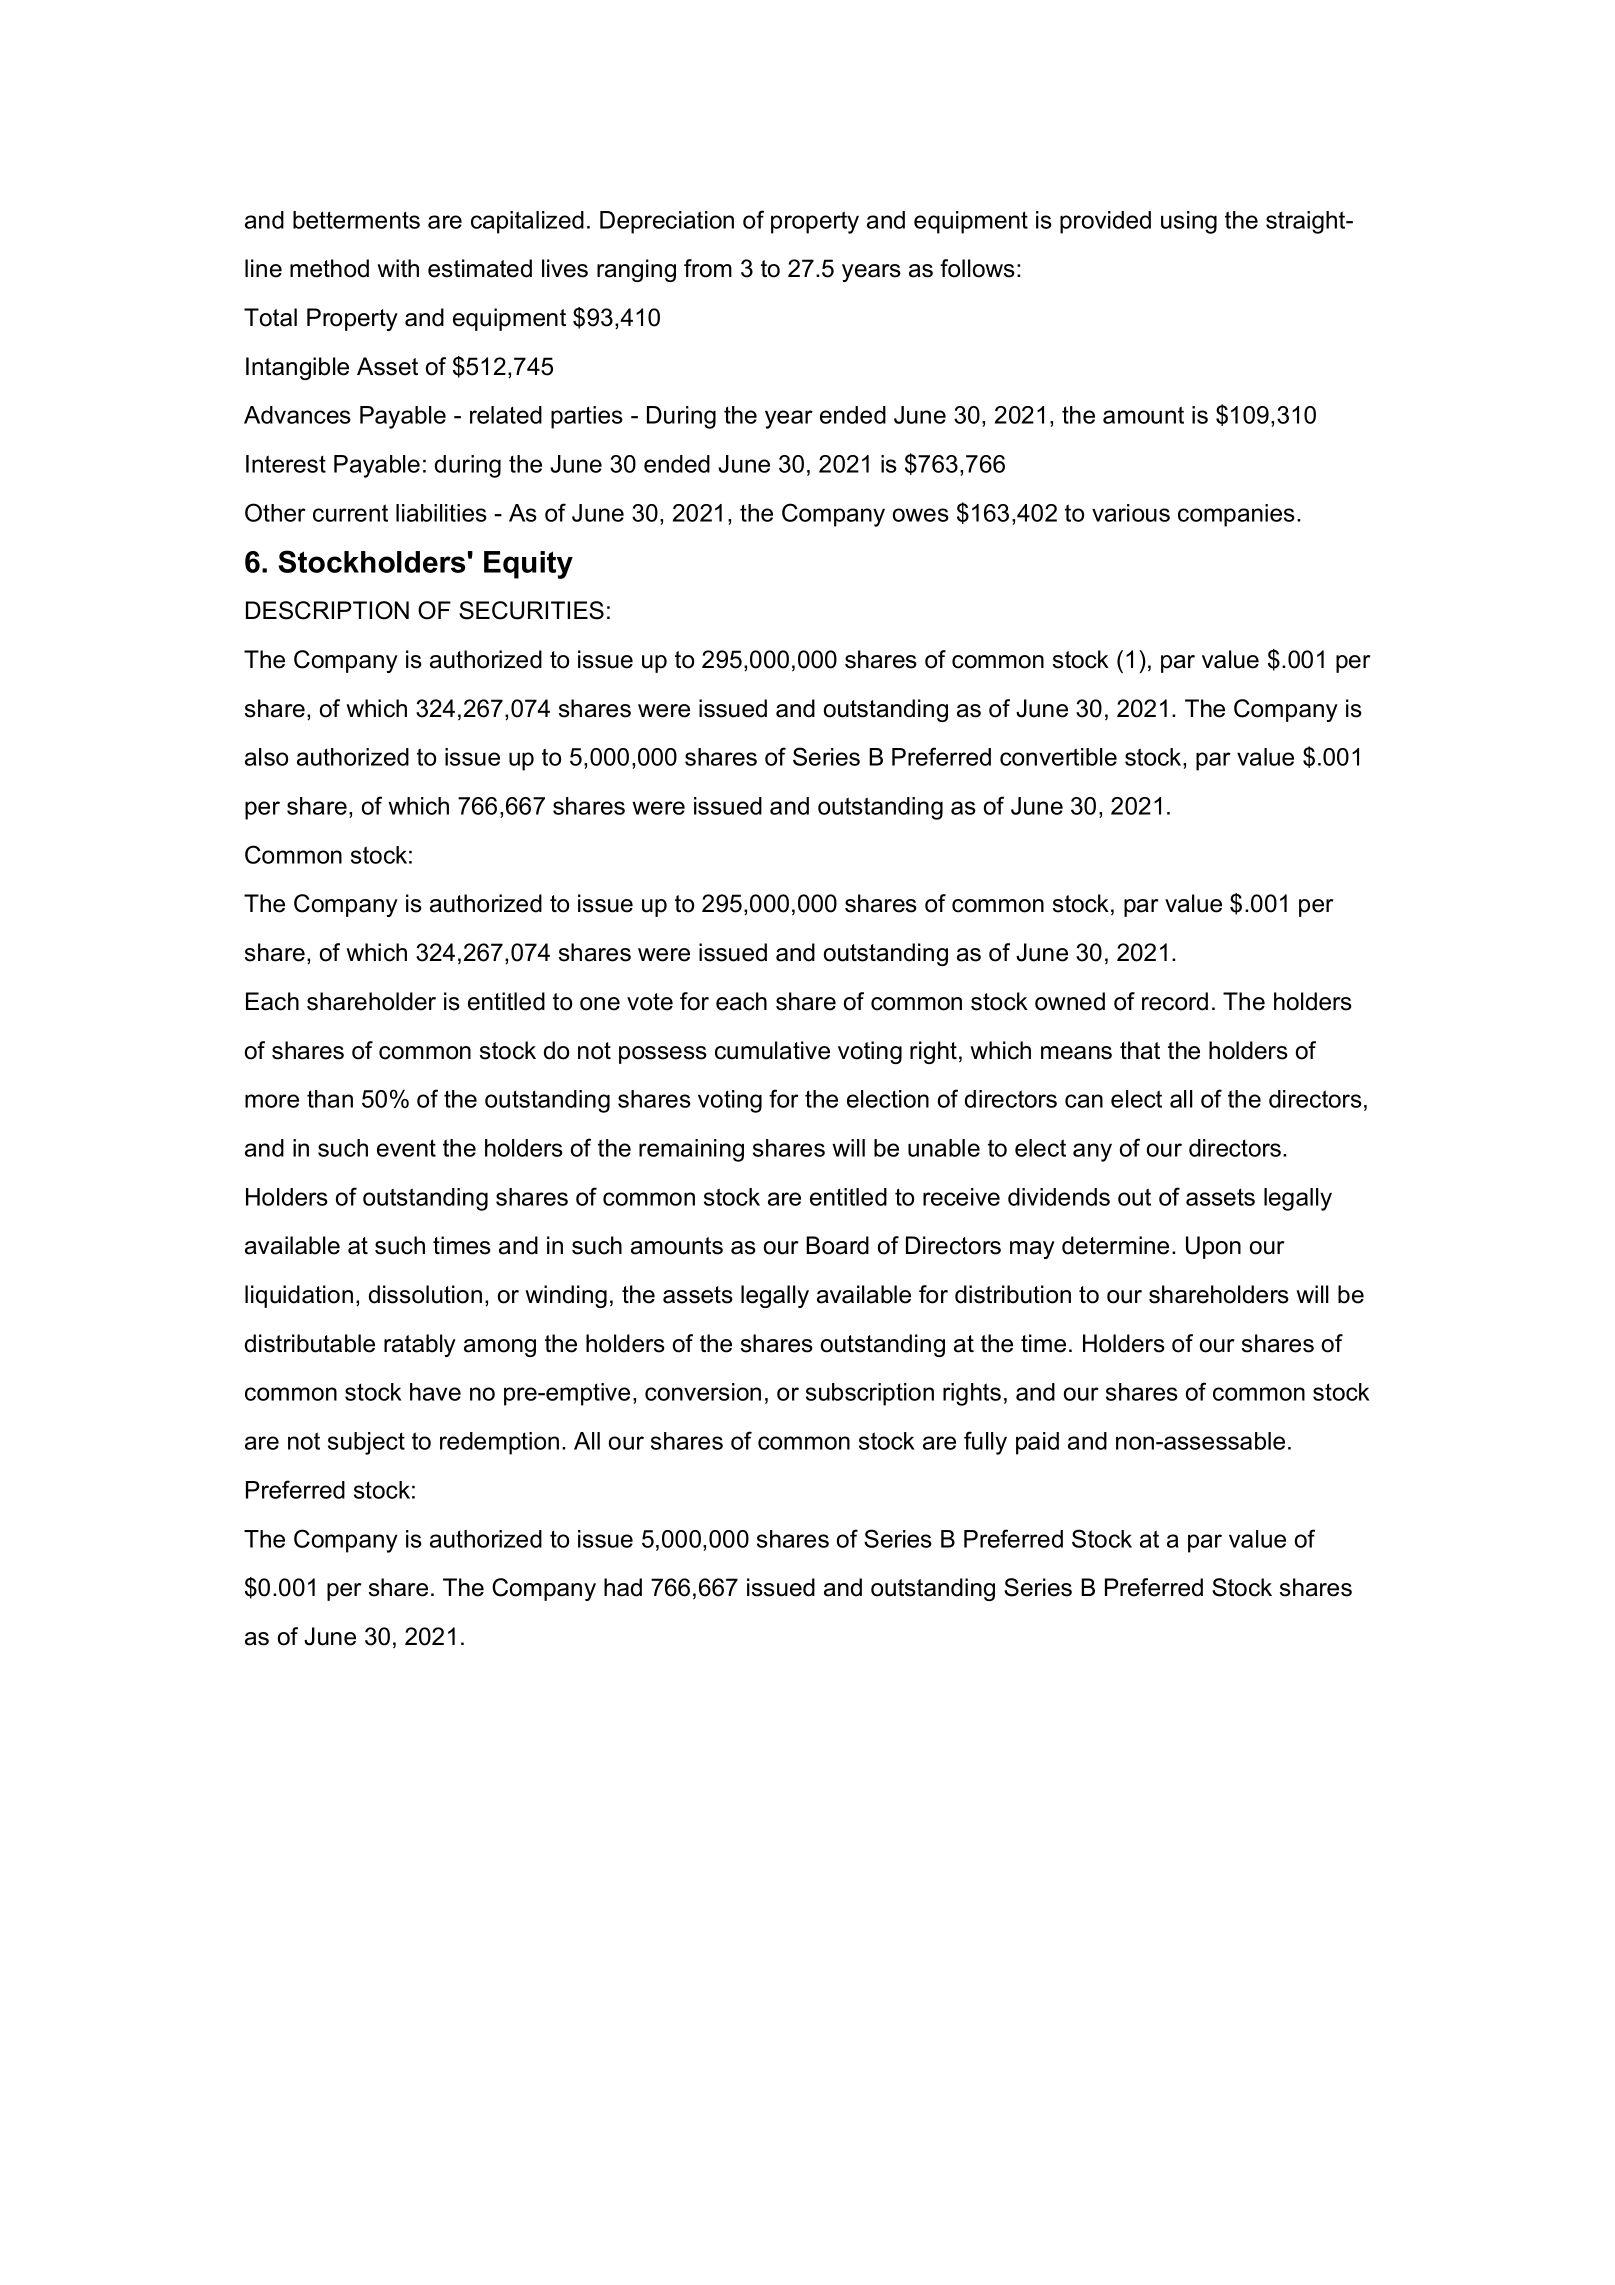 Image resolution: width=1615 pixels, height=2285 pixels. I want to click on also, so click(266, 757).
